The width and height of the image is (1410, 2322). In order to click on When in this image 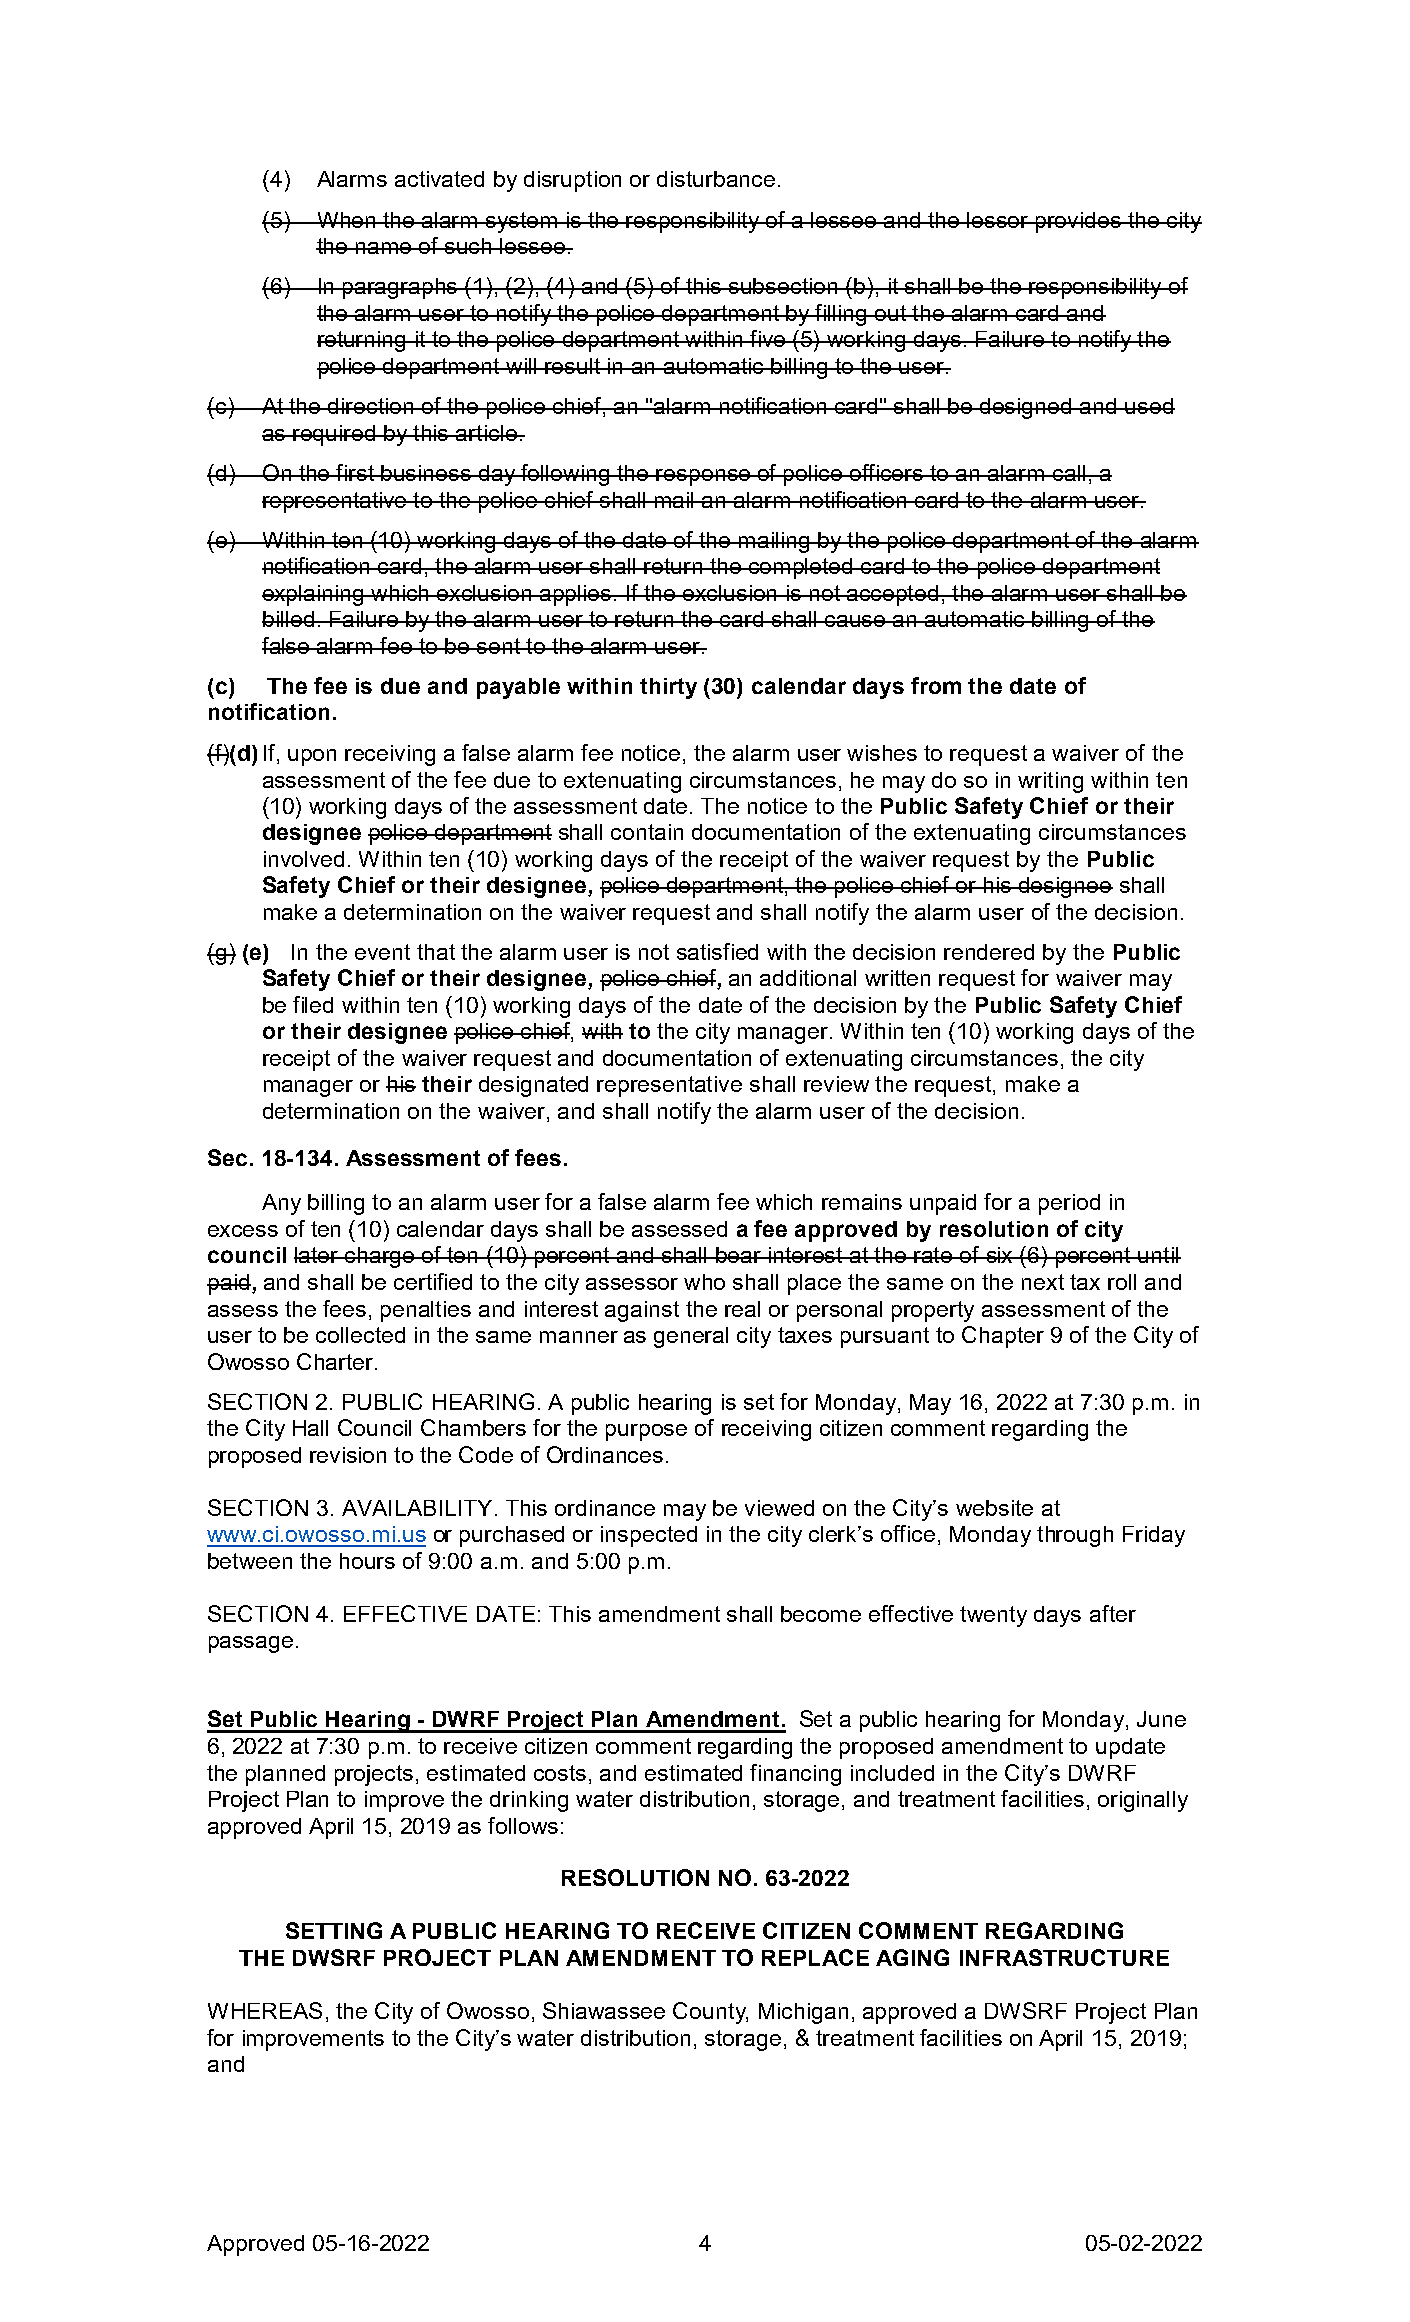, I will do `click(346, 220)`.
